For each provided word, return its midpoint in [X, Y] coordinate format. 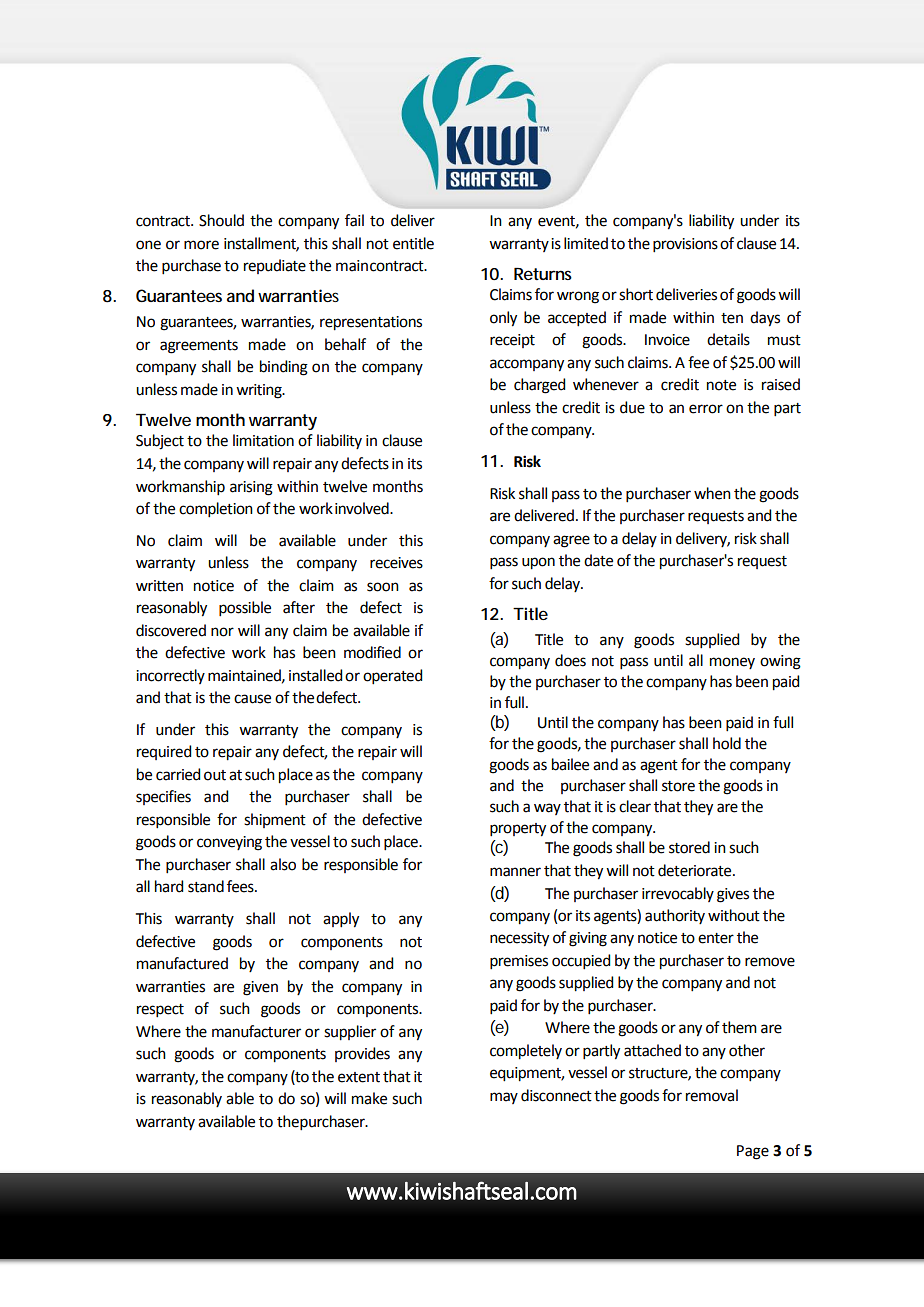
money [732, 663]
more [201, 245]
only [503, 319]
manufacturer [256, 1031]
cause [252, 699]
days [765, 319]
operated [392, 676]
